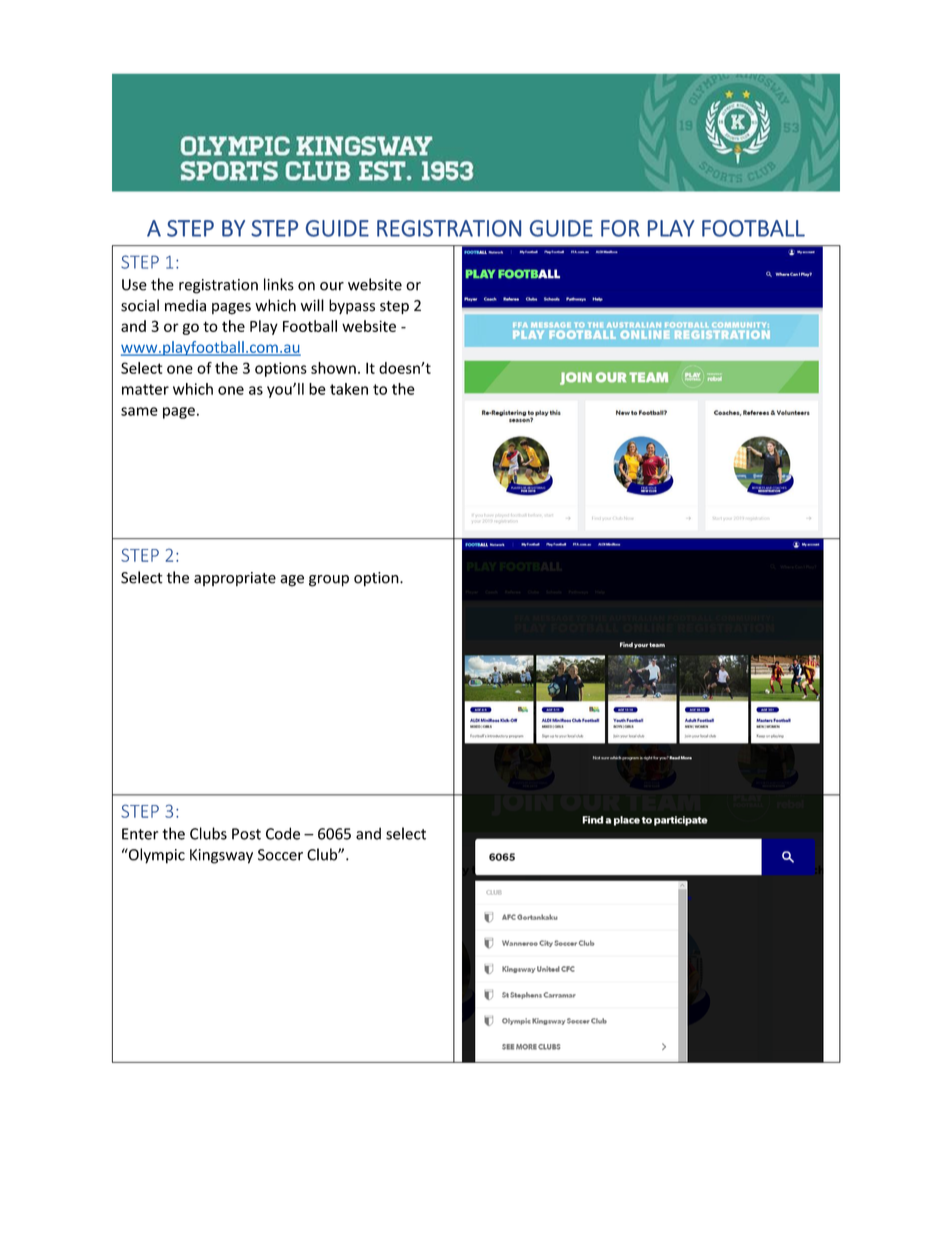 The image size is (952, 1233). What do you see at coordinates (140, 834) in the image?
I see `Enter` at bounding box center [140, 834].
